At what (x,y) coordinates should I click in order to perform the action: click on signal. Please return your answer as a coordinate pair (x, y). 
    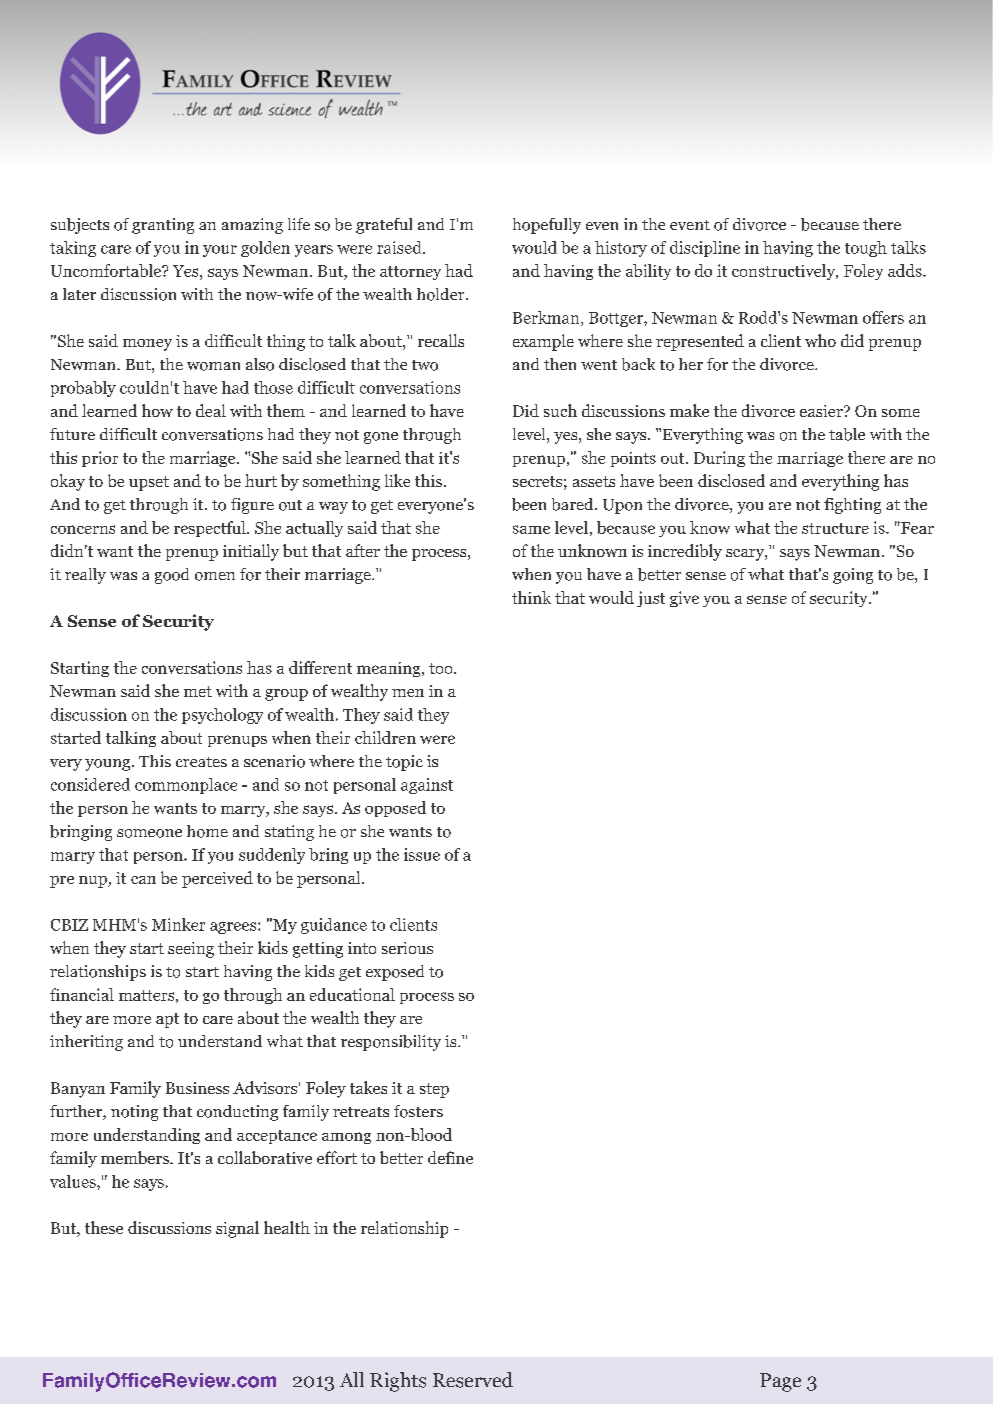
    Looking at the image, I should click on (237, 1229).
